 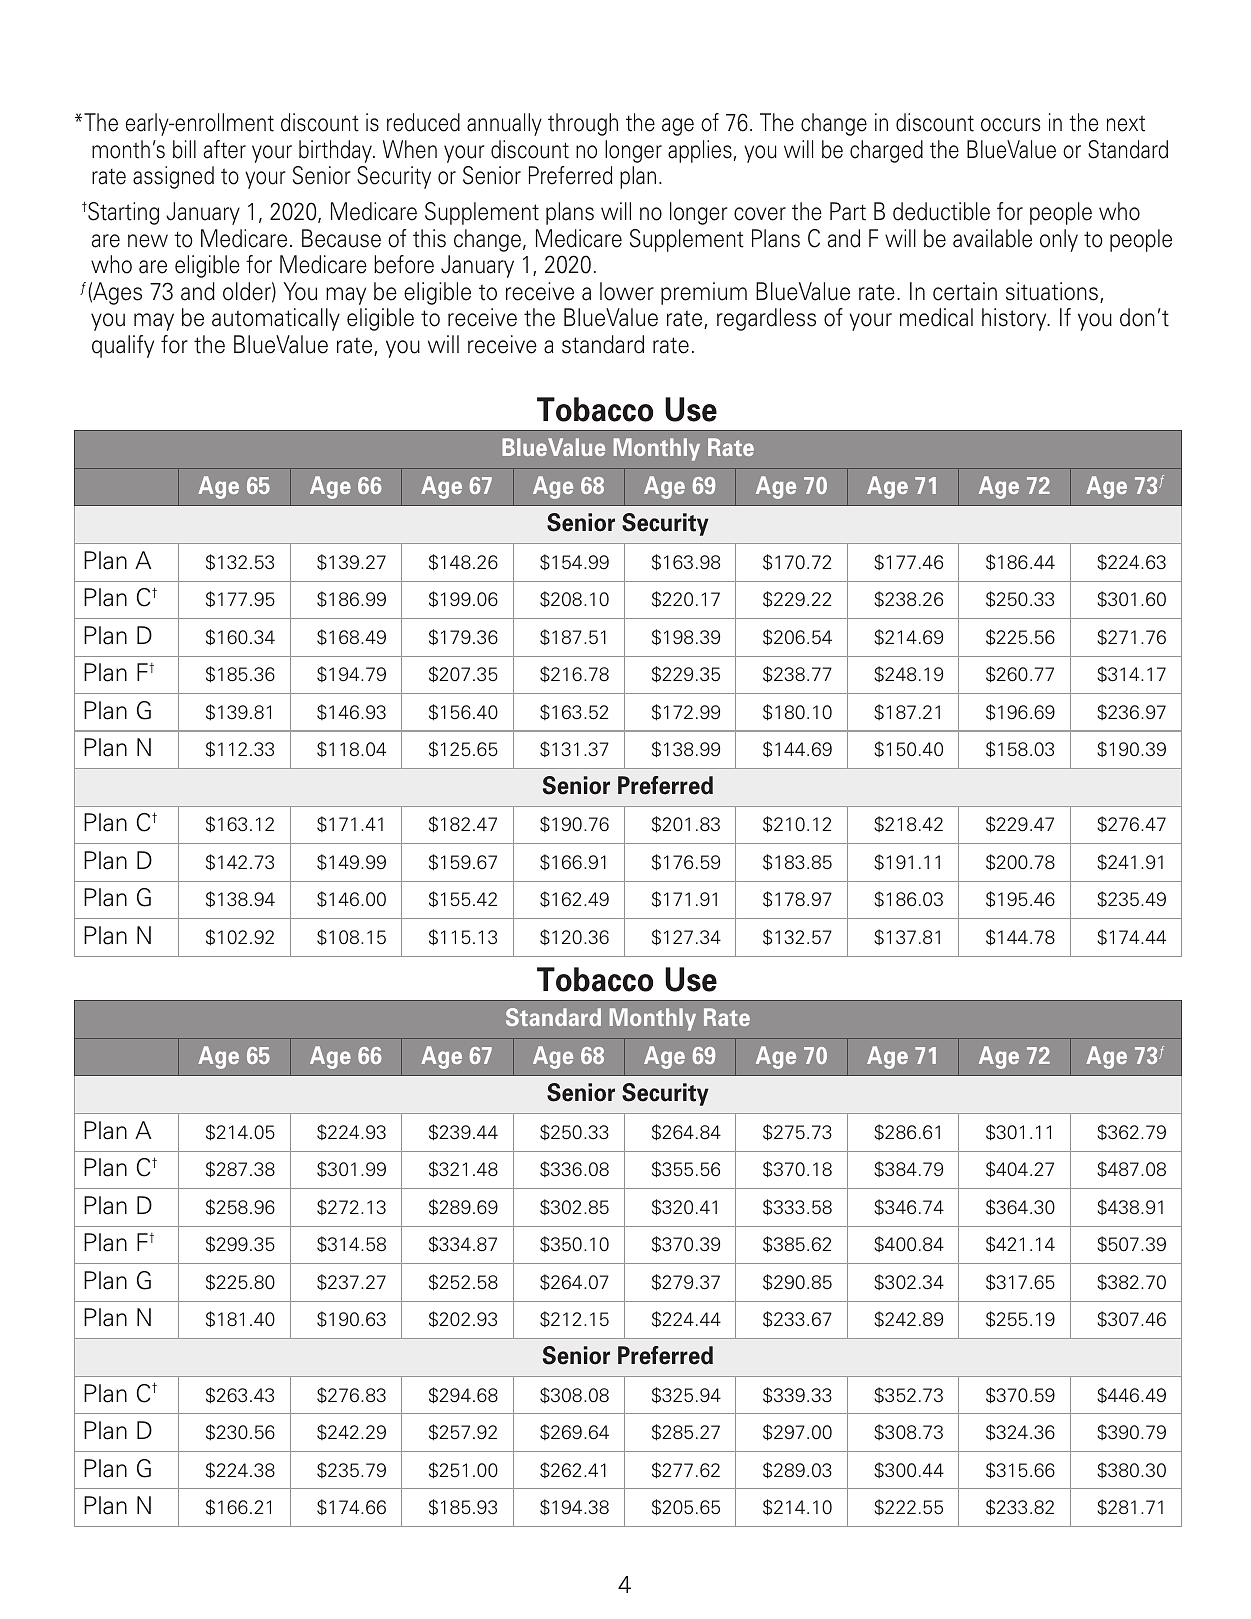 What do you see at coordinates (225, 149) in the page?
I see `after` at bounding box center [225, 149].
